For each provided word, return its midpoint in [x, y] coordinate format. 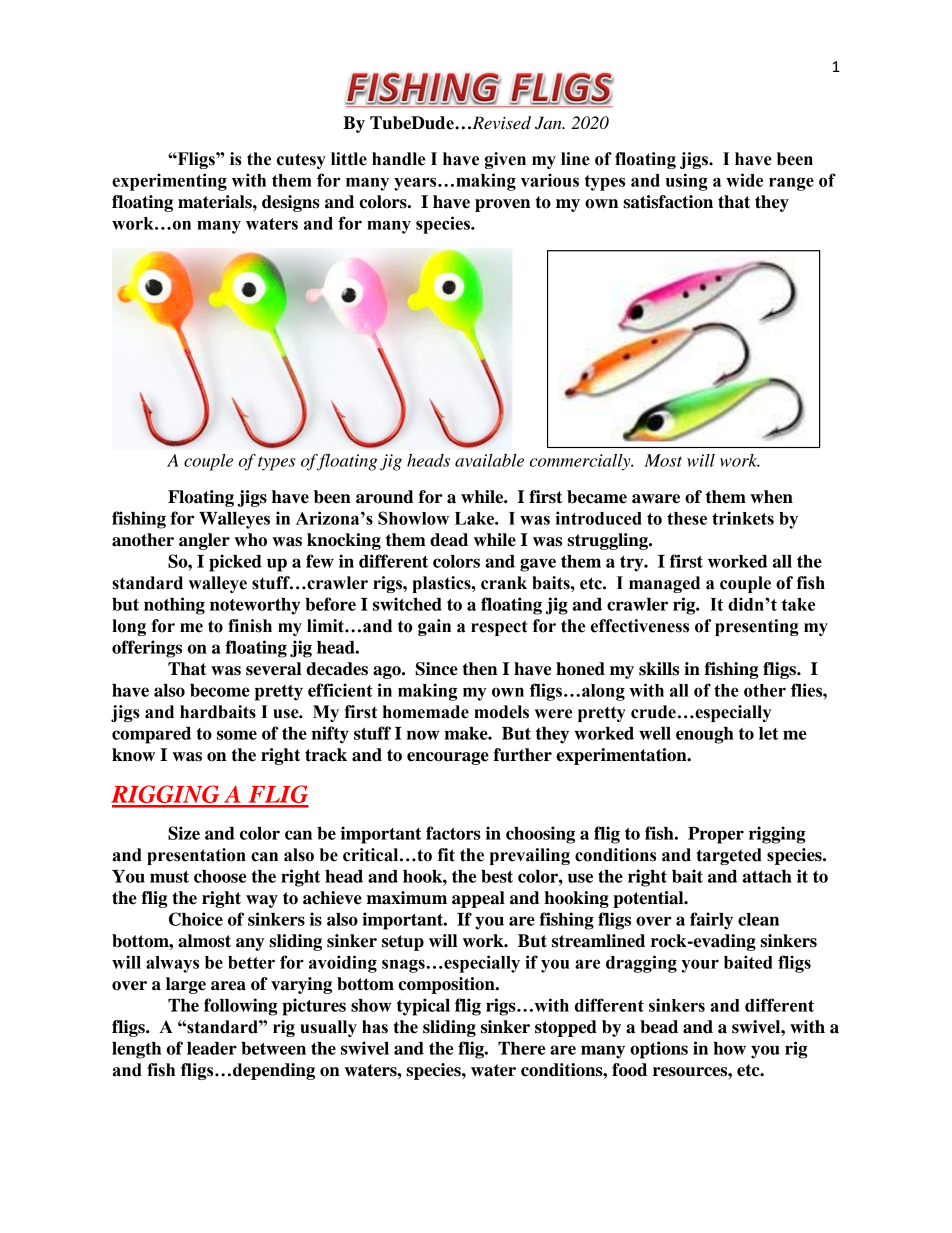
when [771, 497]
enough [705, 735]
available [489, 460]
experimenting [169, 182]
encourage [448, 758]
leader [212, 1048]
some [237, 735]
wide [744, 180]
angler [204, 541]
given [505, 160]
